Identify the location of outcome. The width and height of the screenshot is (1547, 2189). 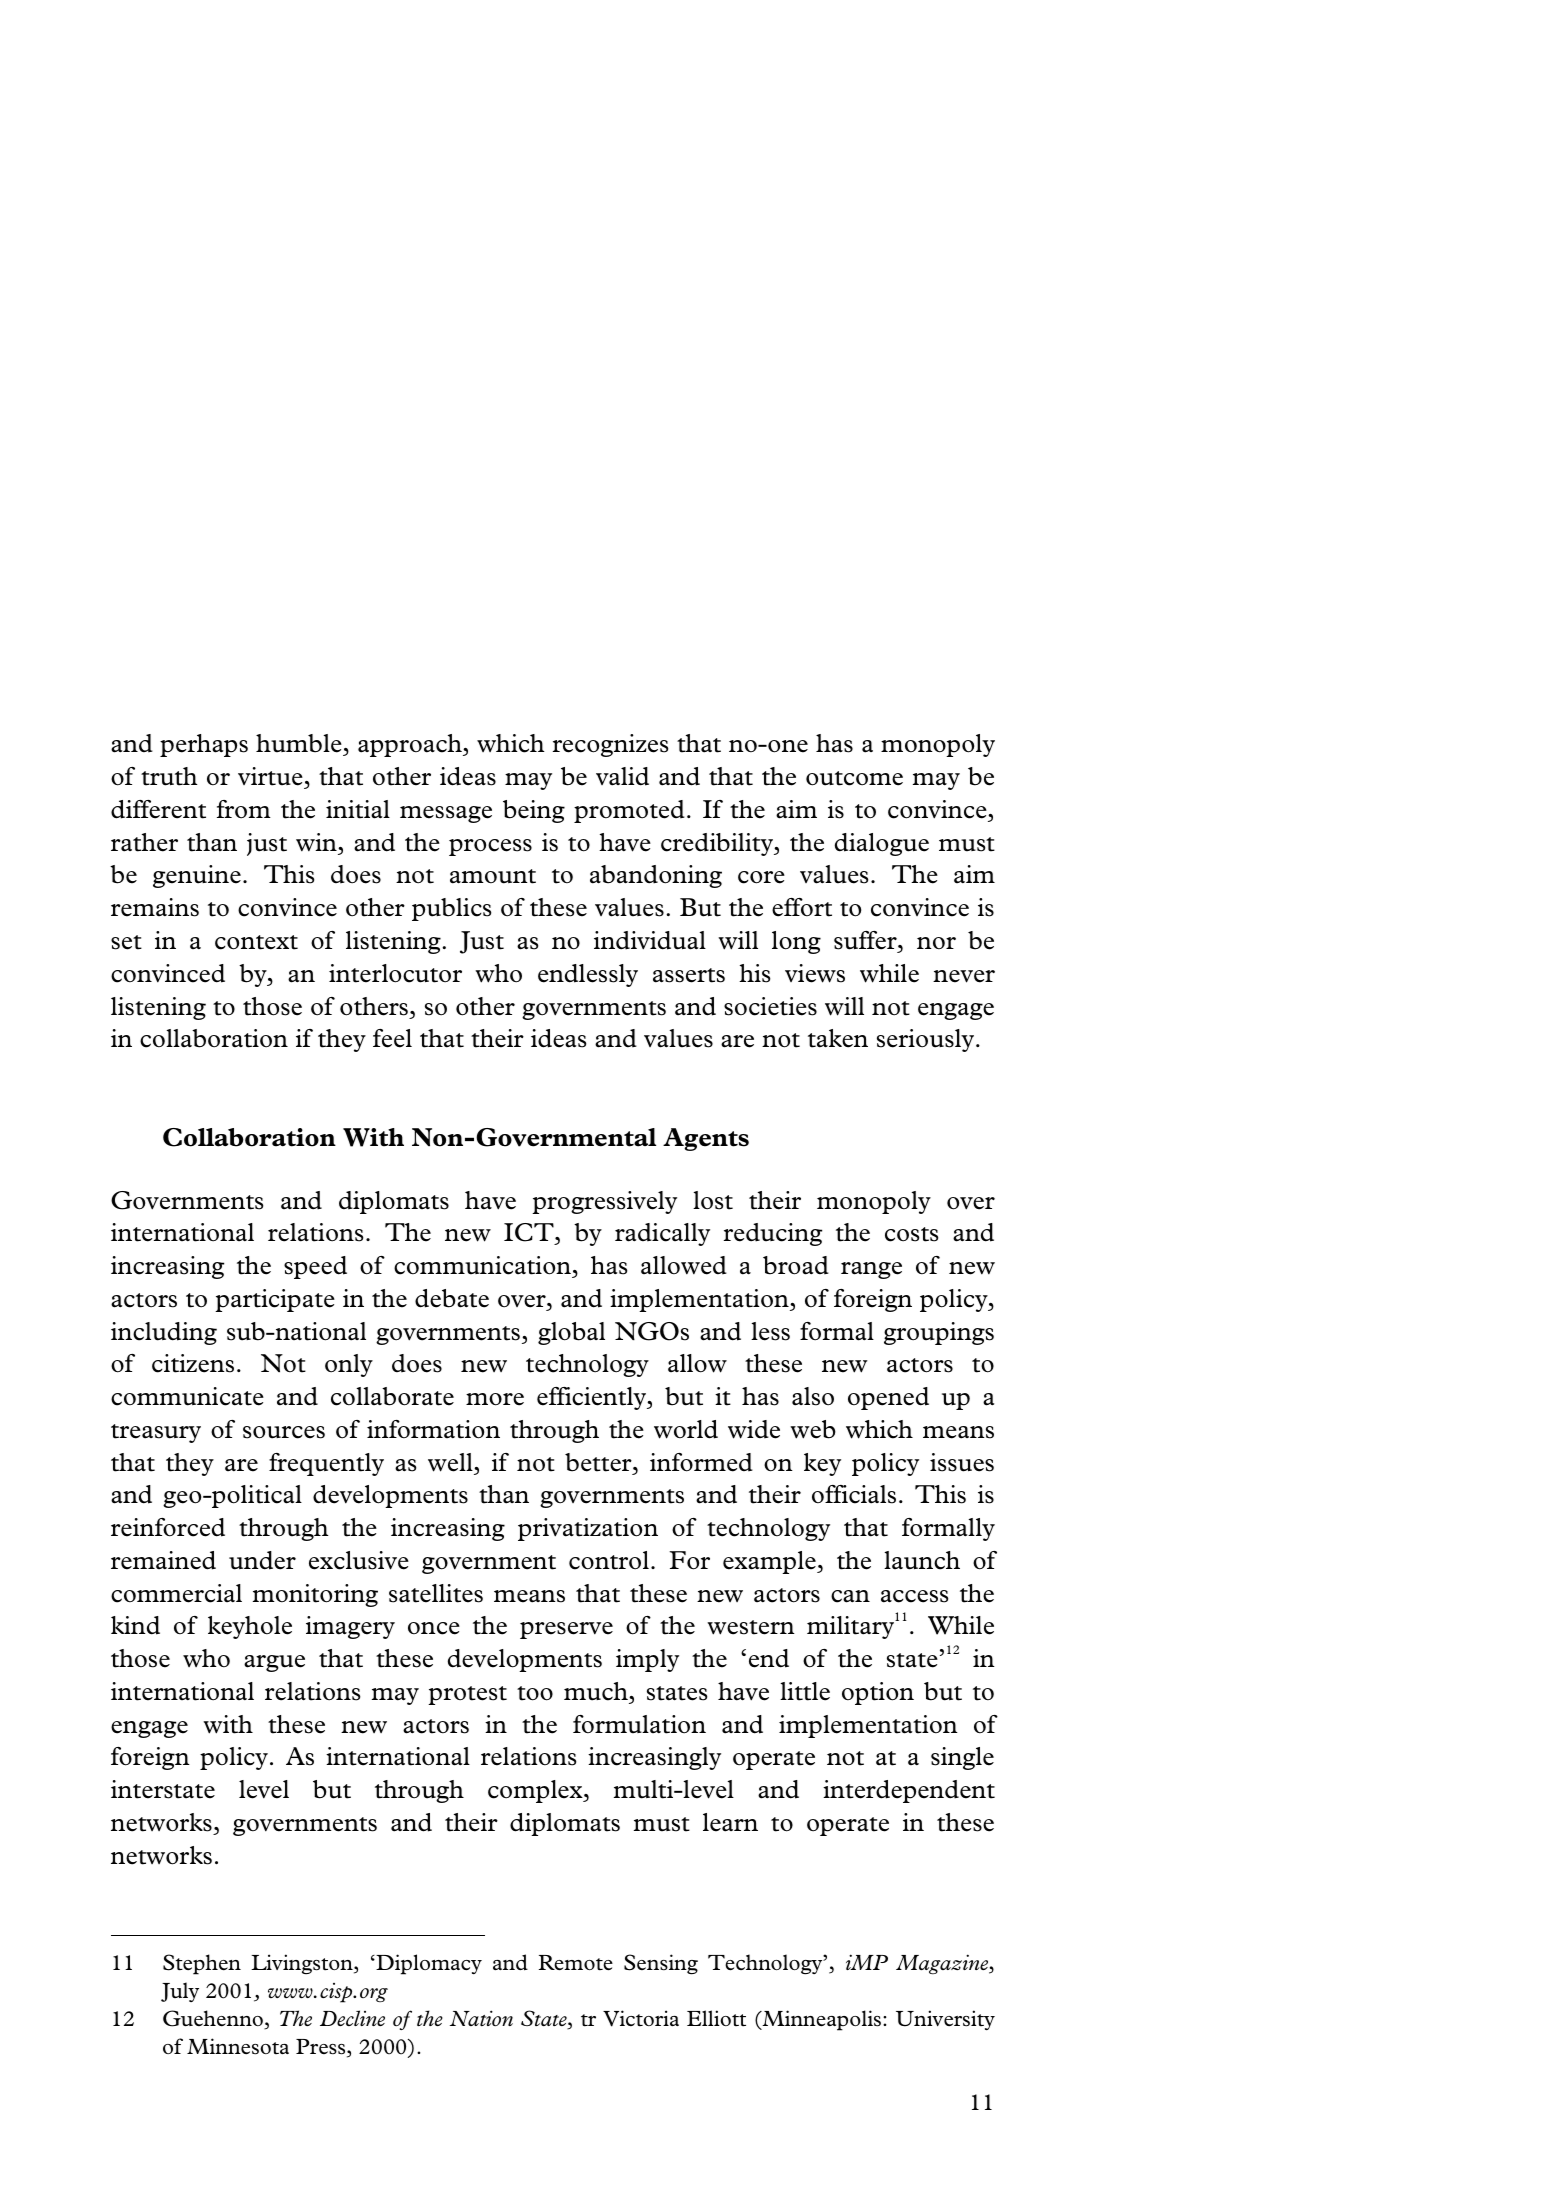
(854, 778).
